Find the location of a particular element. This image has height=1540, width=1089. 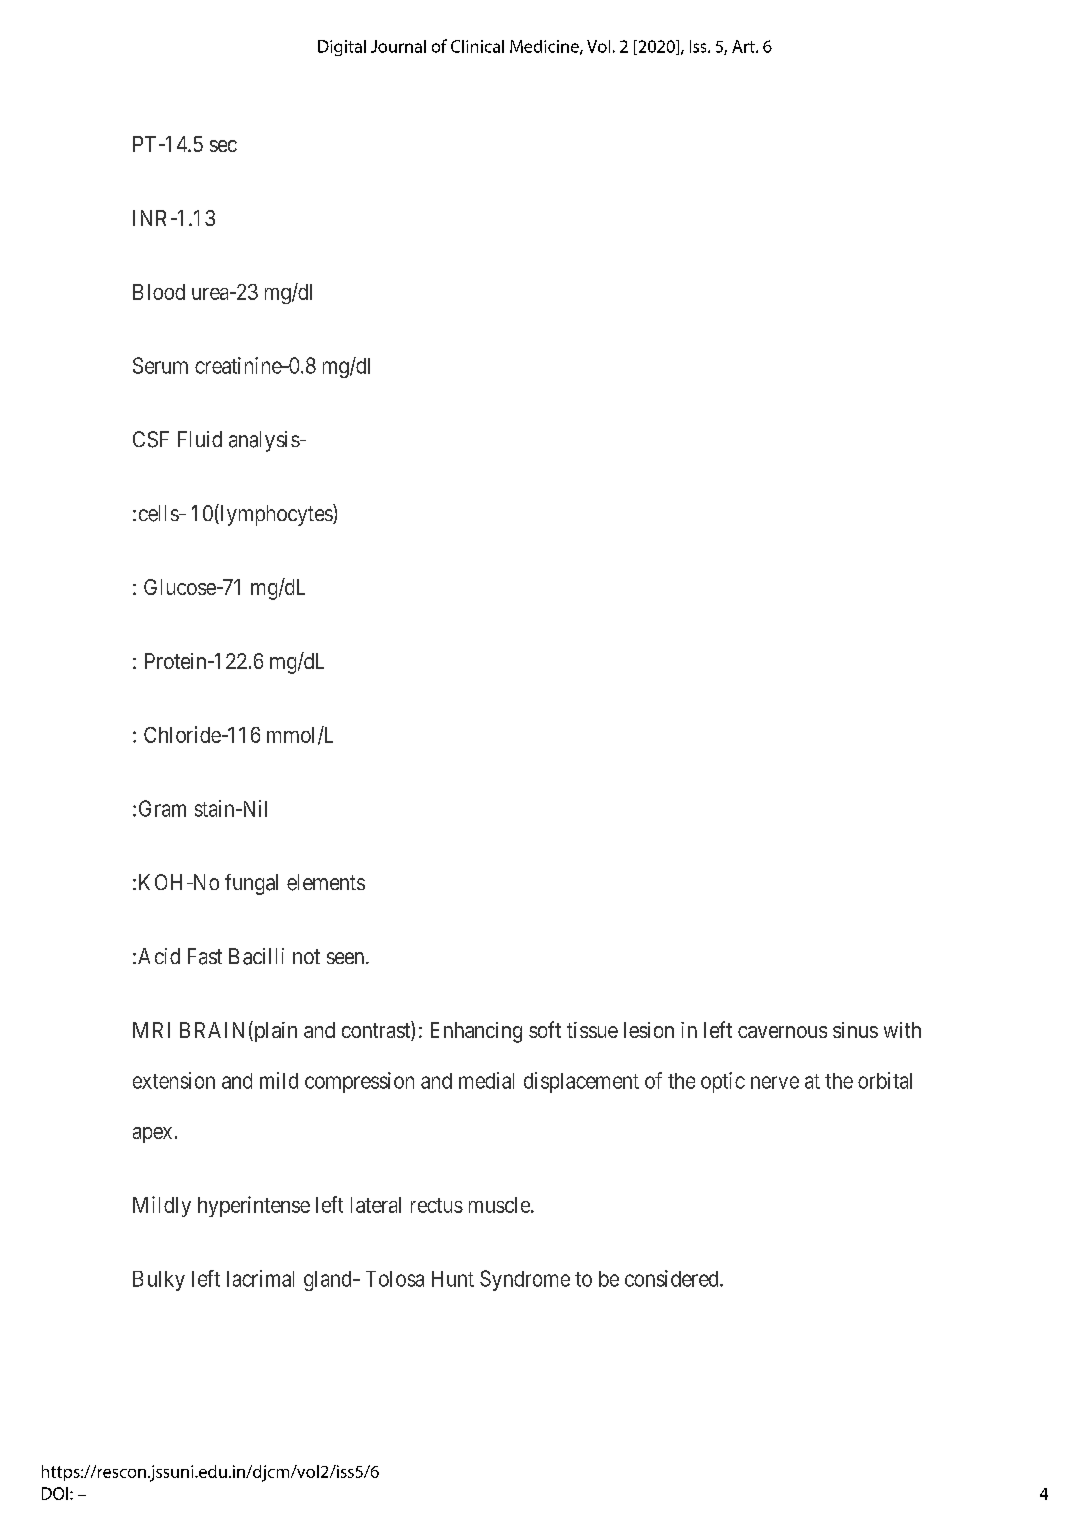

Clinical is located at coordinates (477, 46).
